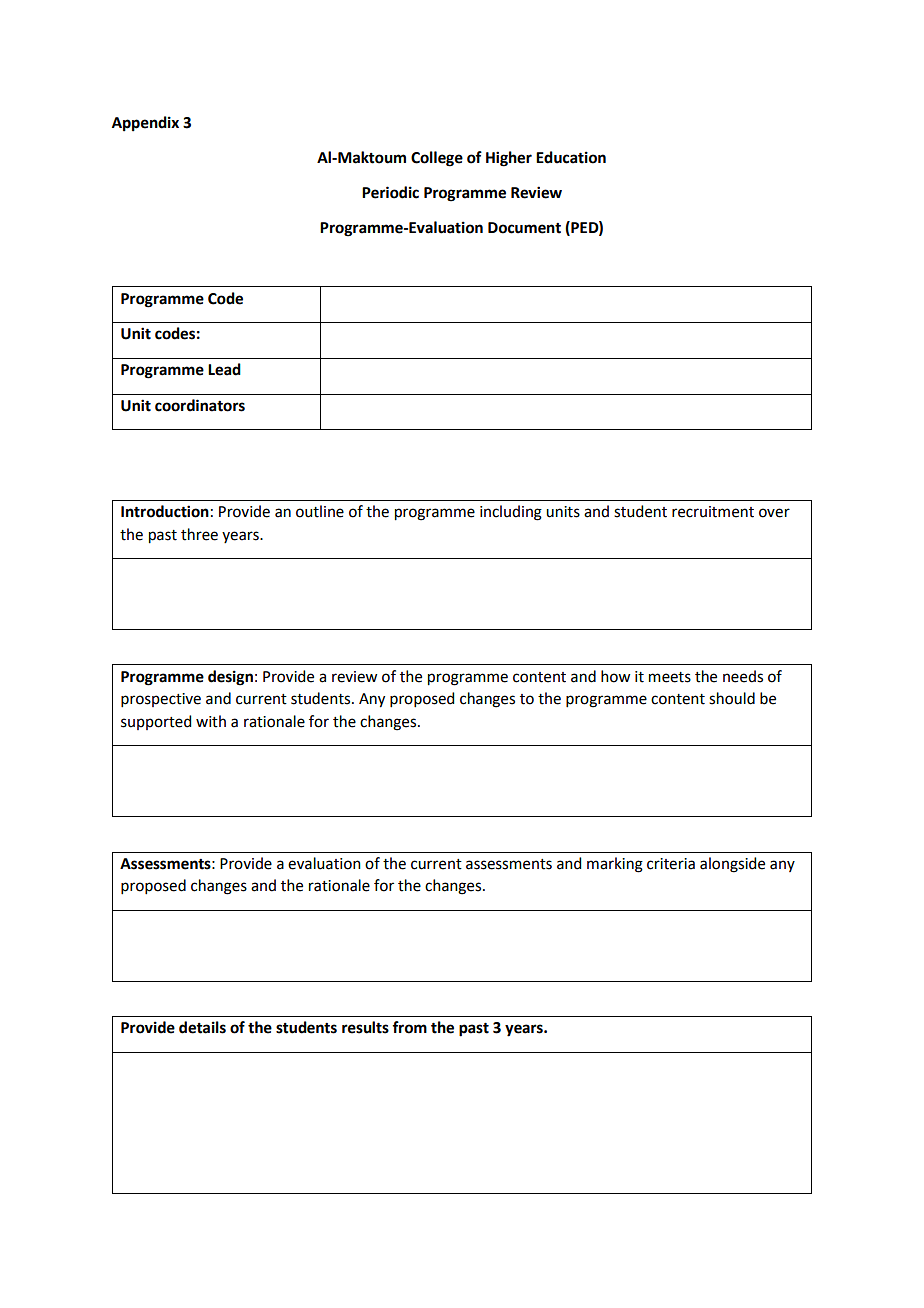 Image resolution: width=924 pixels, height=1308 pixels. I want to click on Education, so click(571, 157).
